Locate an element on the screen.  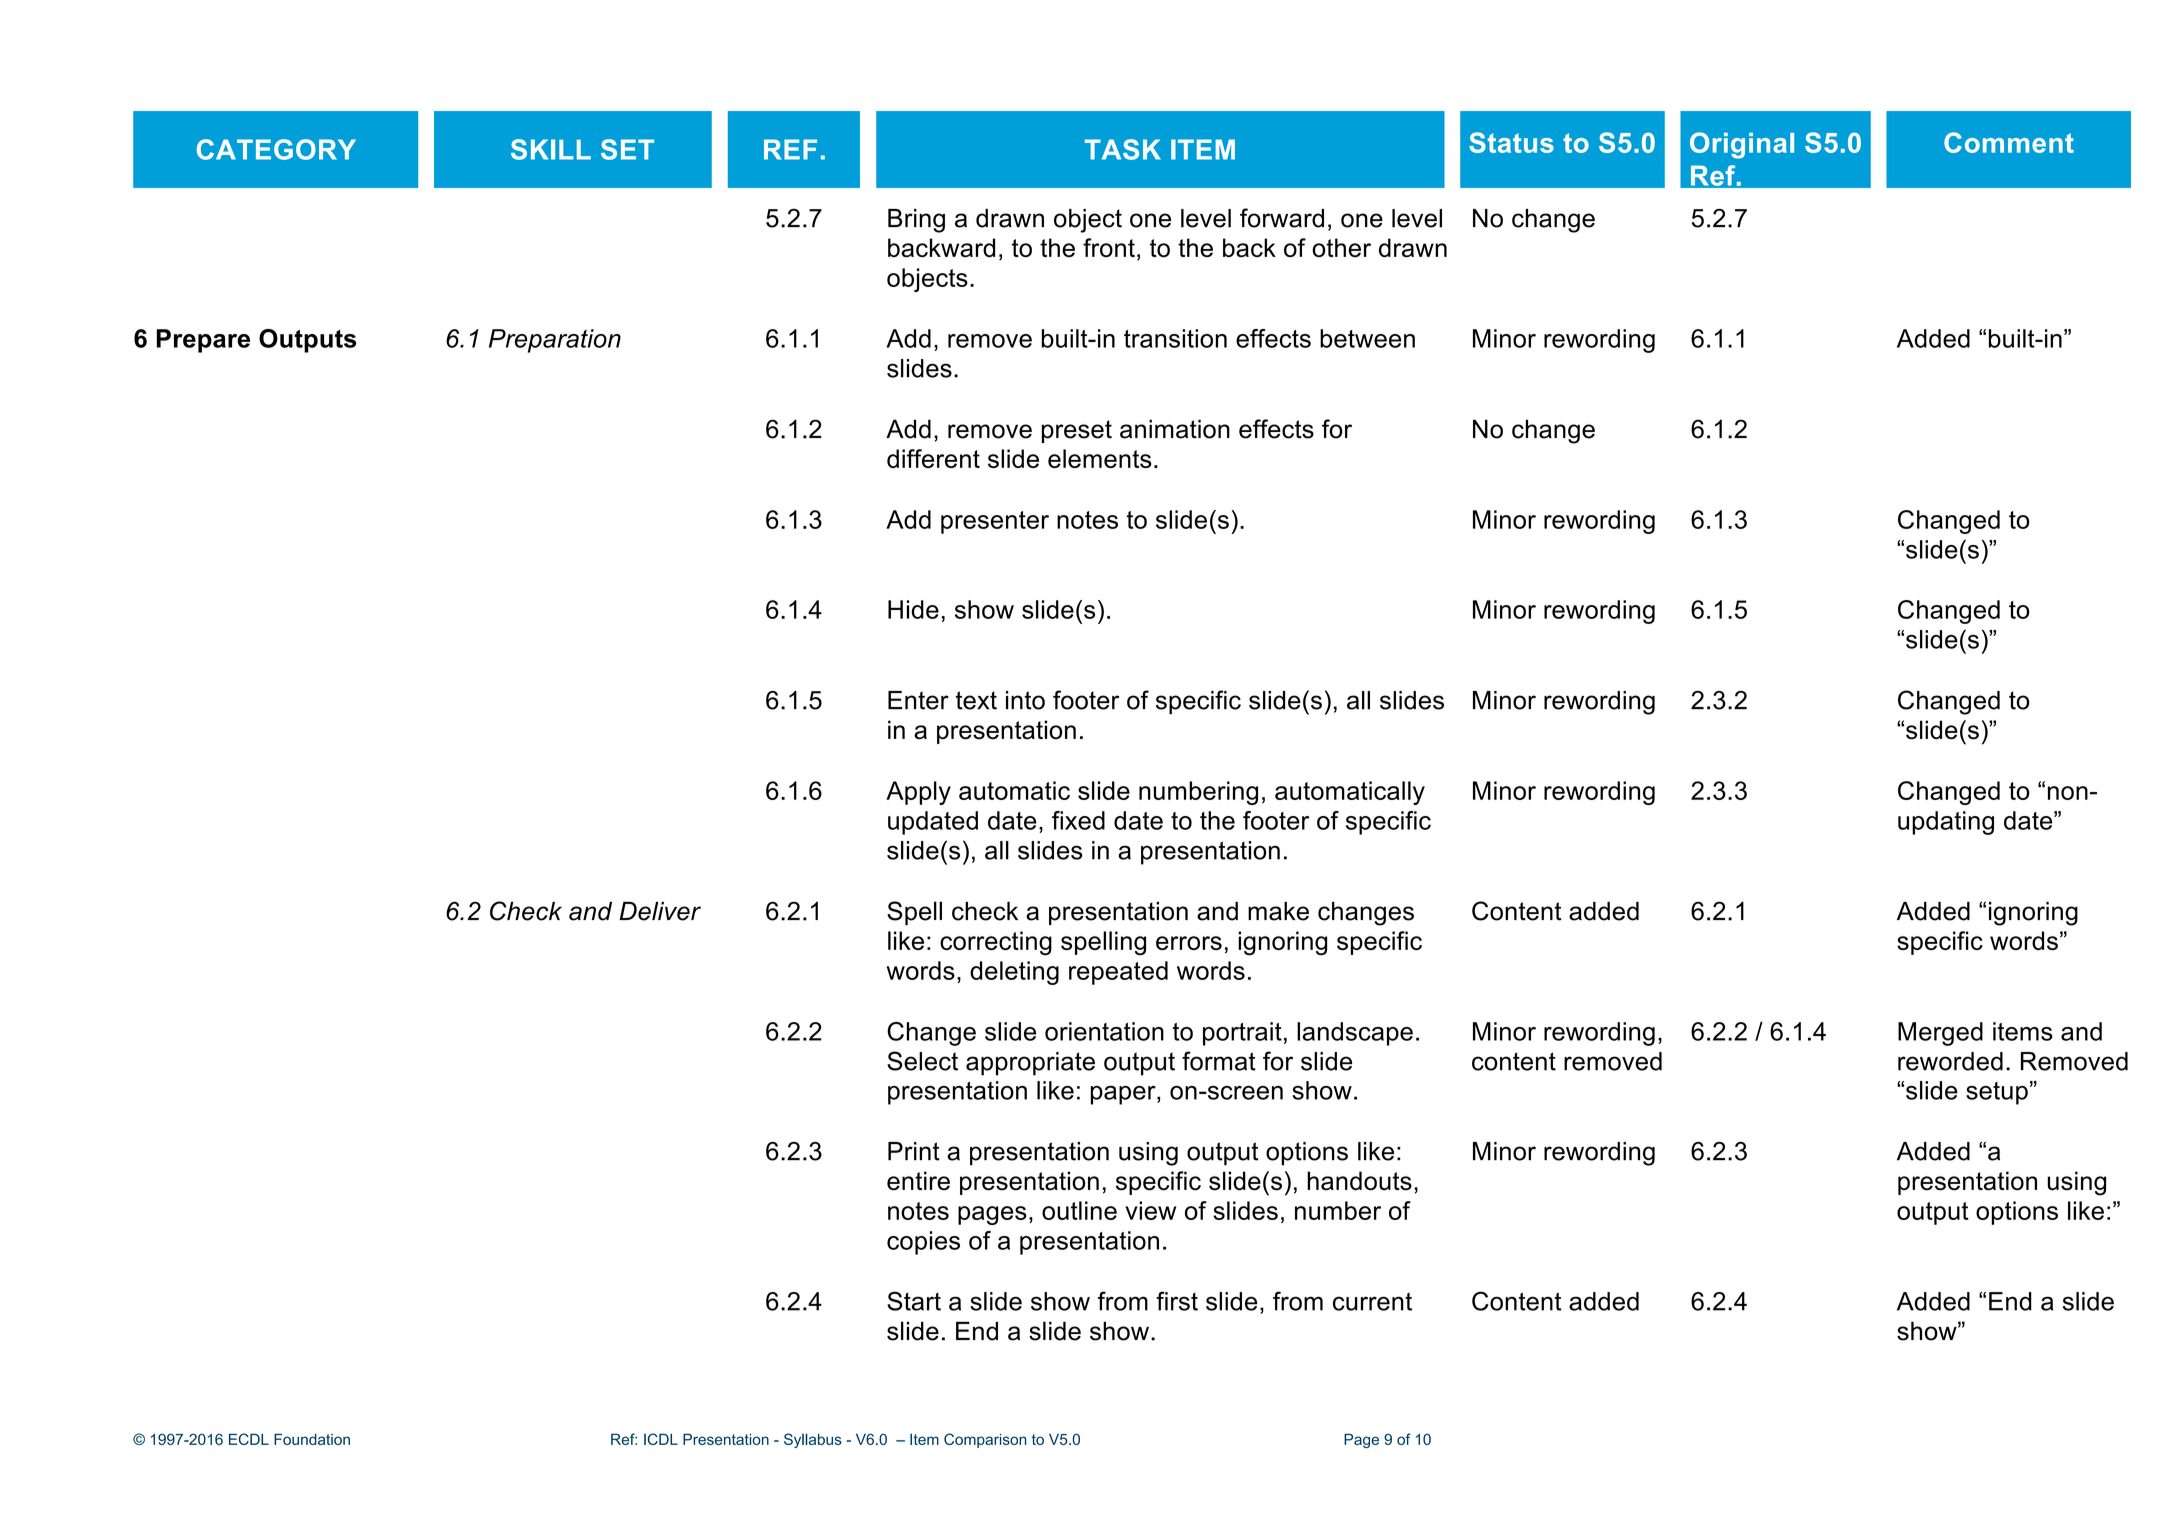
TASK is located at coordinates (1123, 149).
